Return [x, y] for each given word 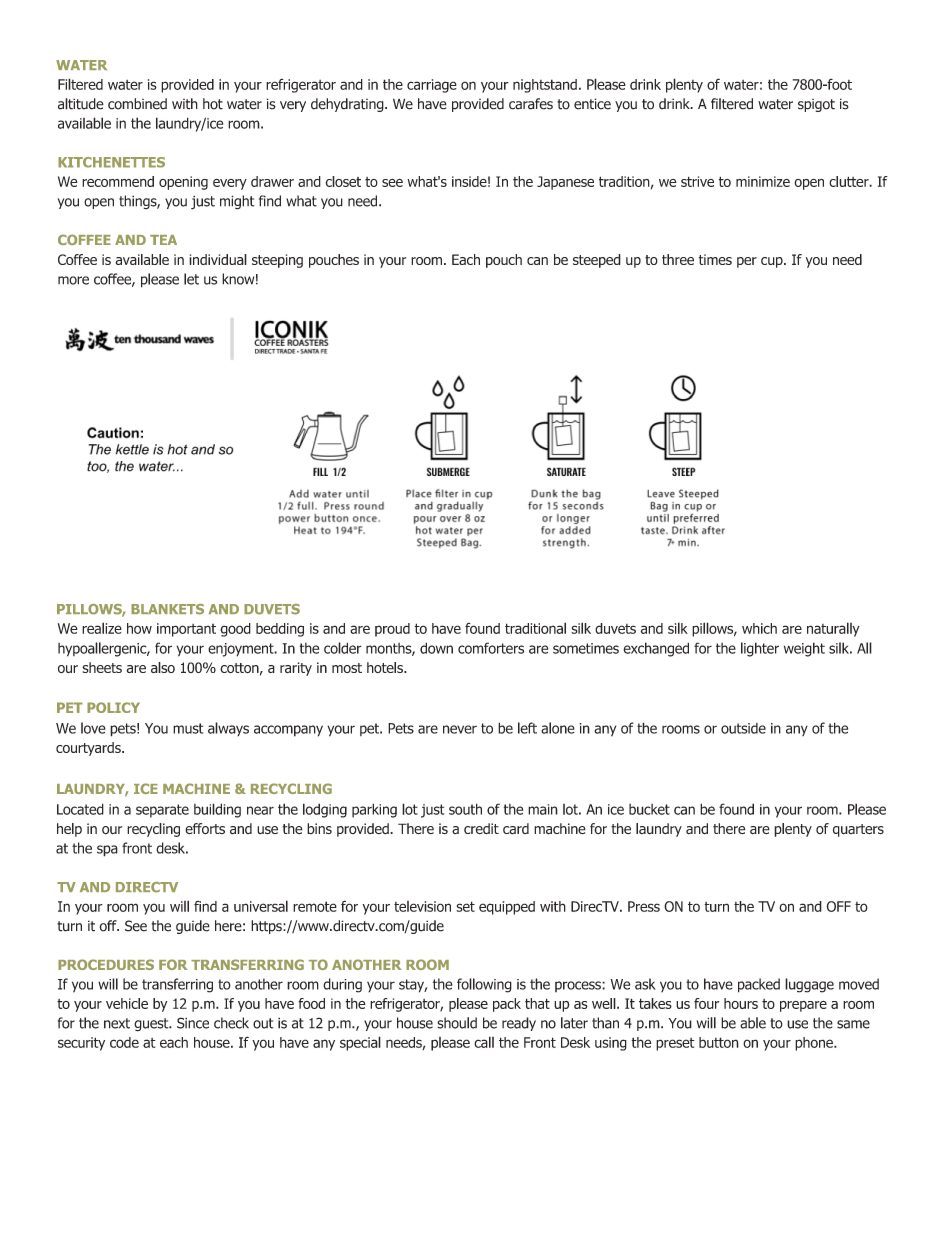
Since [193, 1023]
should [457, 1023]
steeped [597, 261]
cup [773, 262]
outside [743, 728]
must [188, 728]
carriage [432, 86]
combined [137, 104]
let [191, 279]
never [460, 729]
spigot [816, 105]
